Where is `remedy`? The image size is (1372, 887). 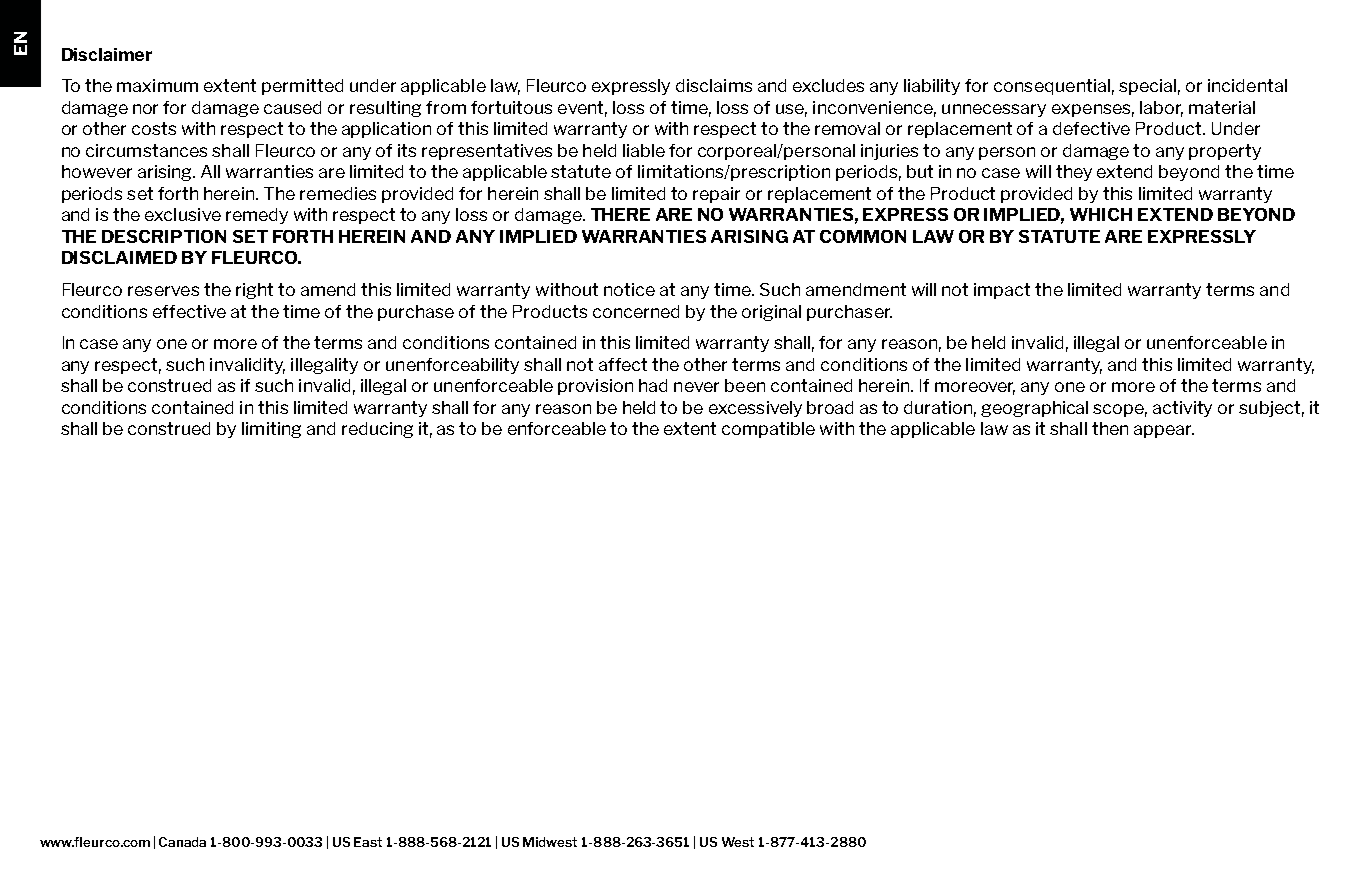 remedy is located at coordinates (257, 216).
